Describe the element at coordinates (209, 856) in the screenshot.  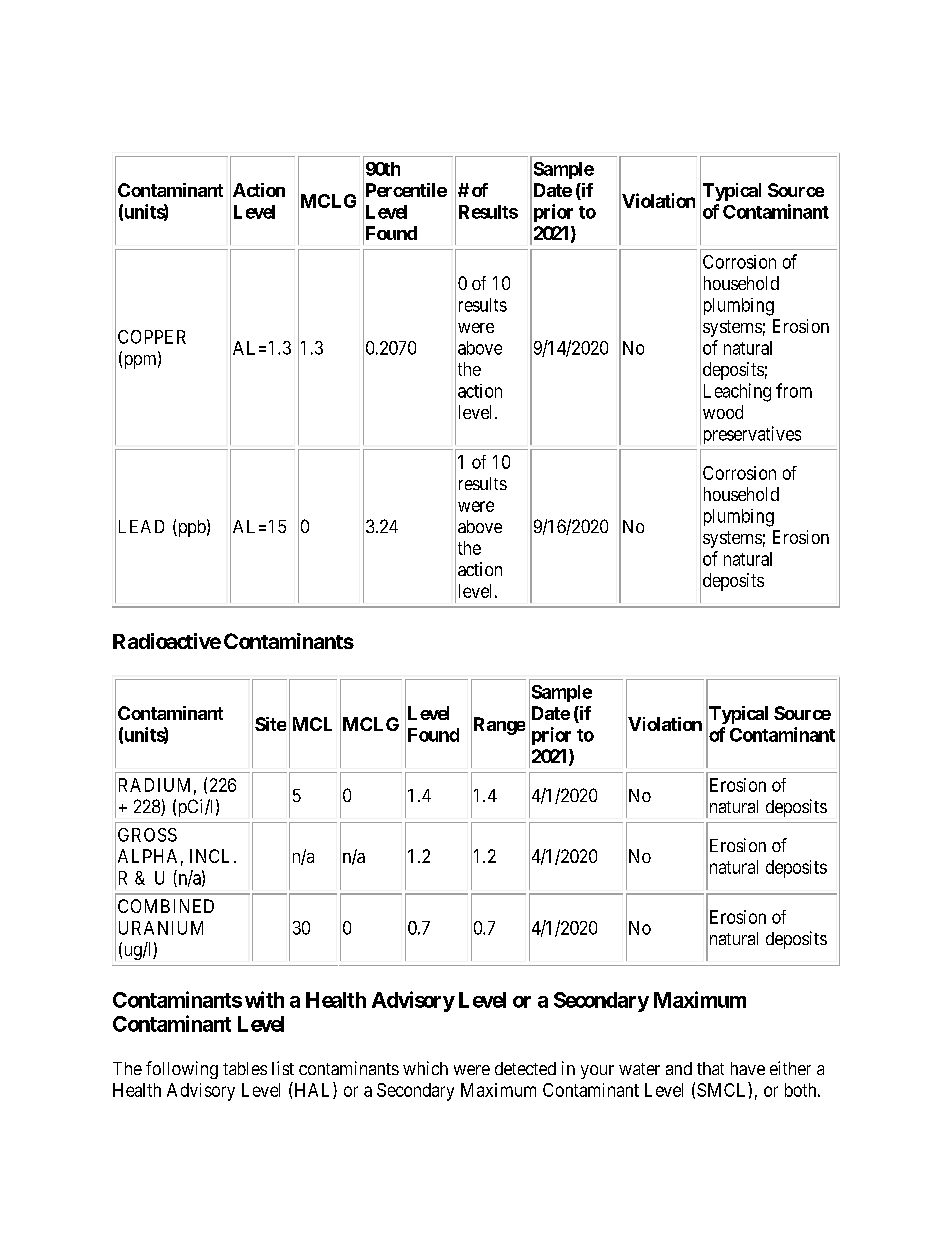
I see `INCL` at that location.
